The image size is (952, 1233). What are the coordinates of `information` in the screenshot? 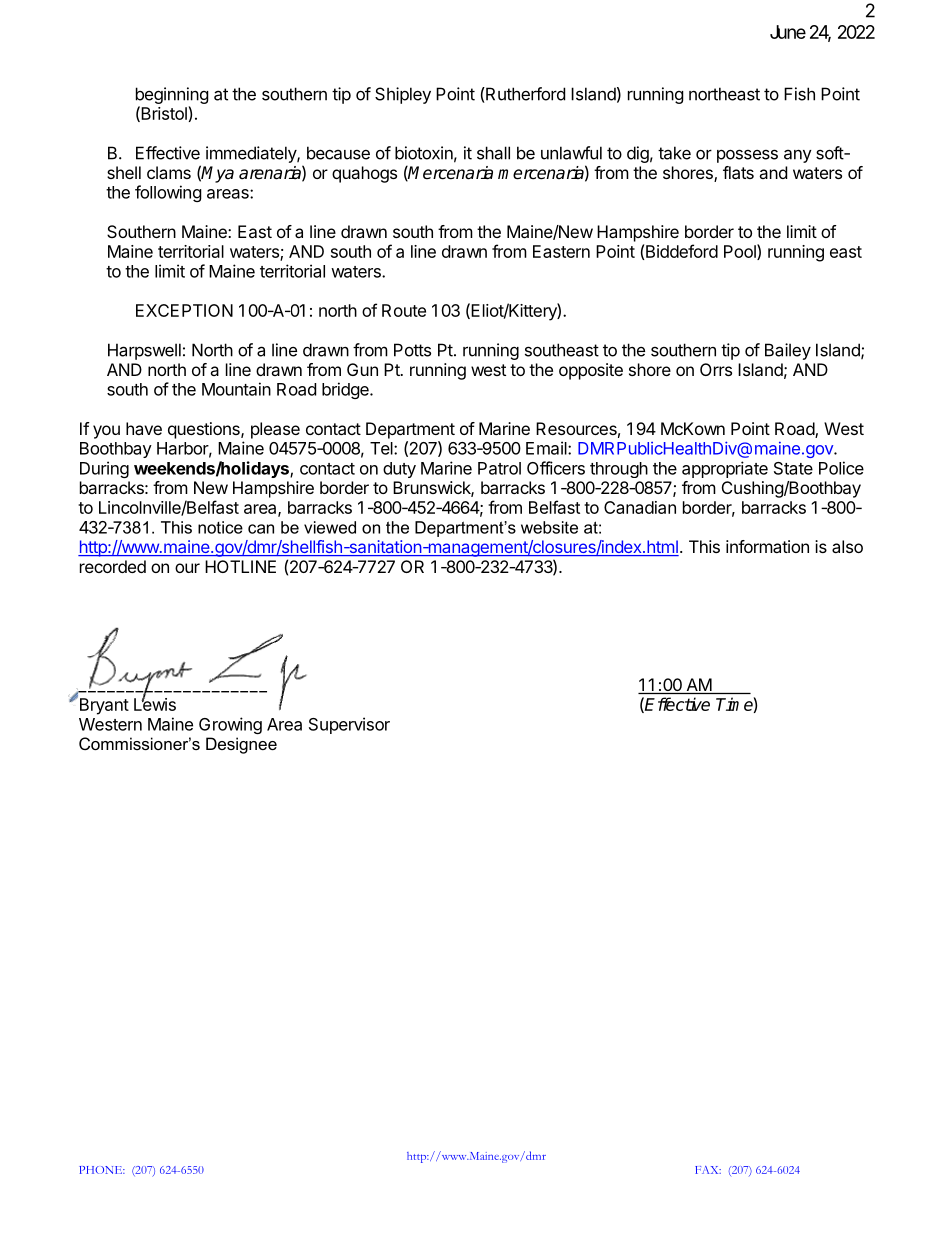 It's located at (767, 546).
